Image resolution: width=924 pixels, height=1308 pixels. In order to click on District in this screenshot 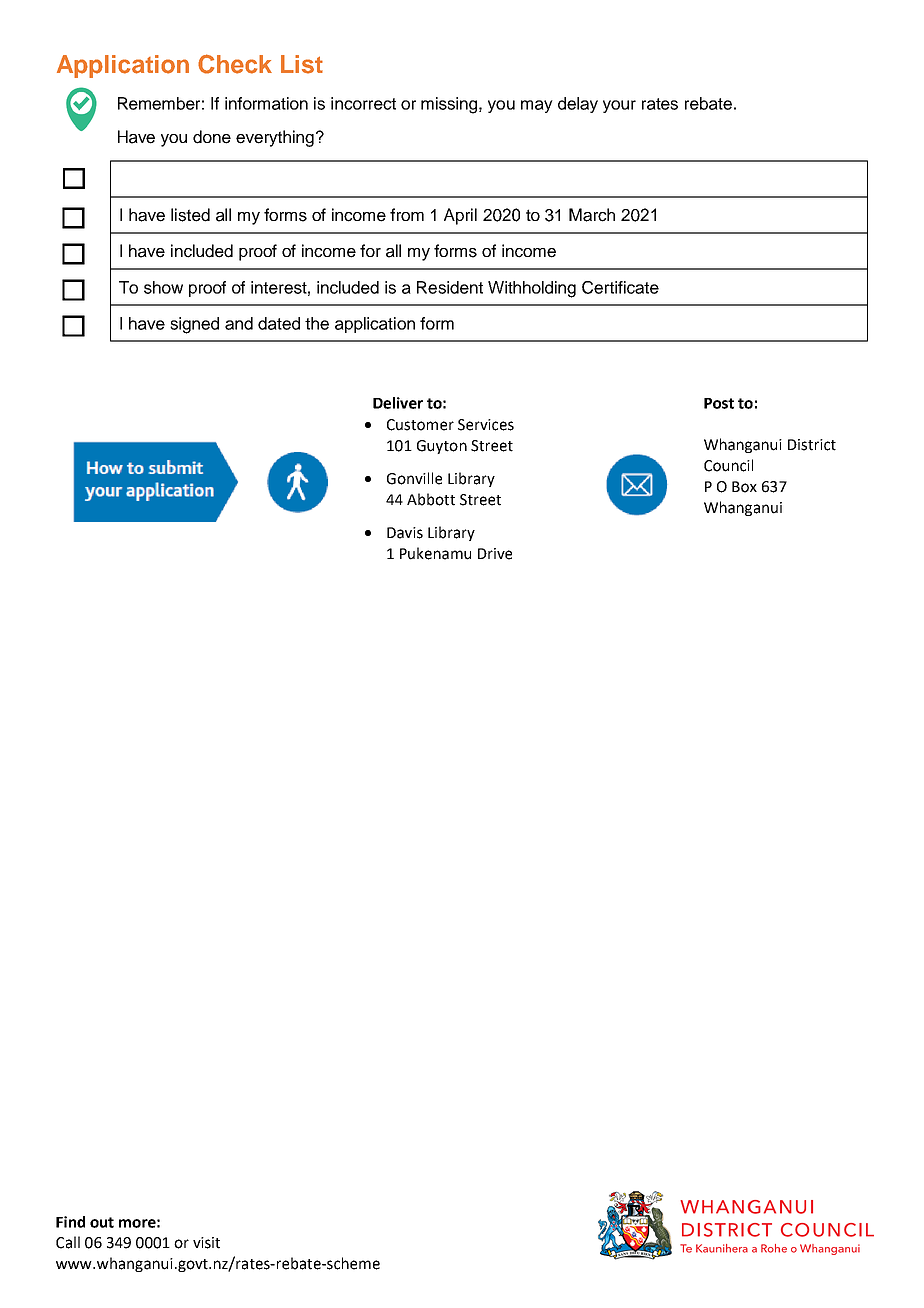, I will do `click(812, 445)`.
